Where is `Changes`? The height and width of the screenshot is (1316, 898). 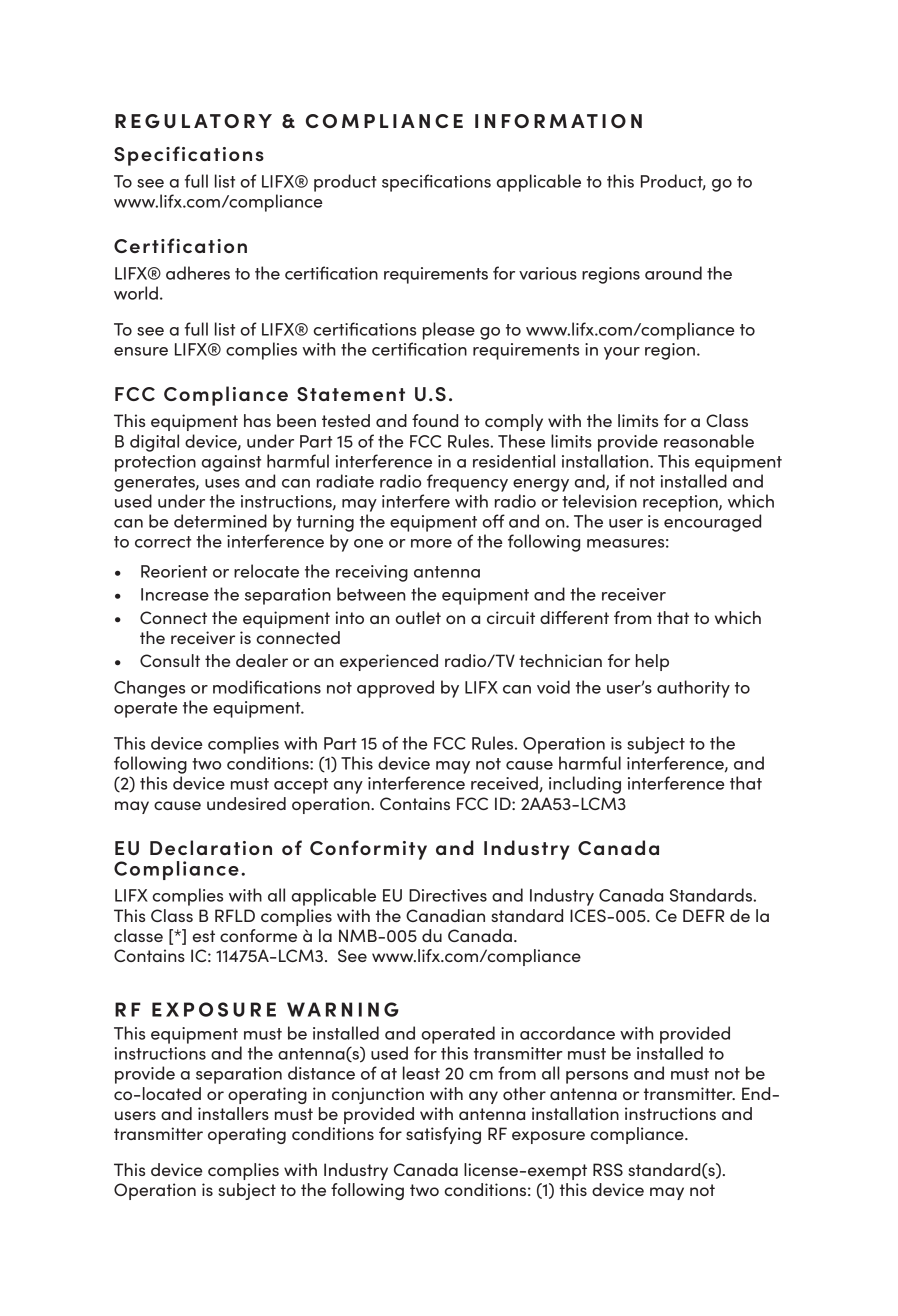
Changes is located at coordinates (149, 689).
